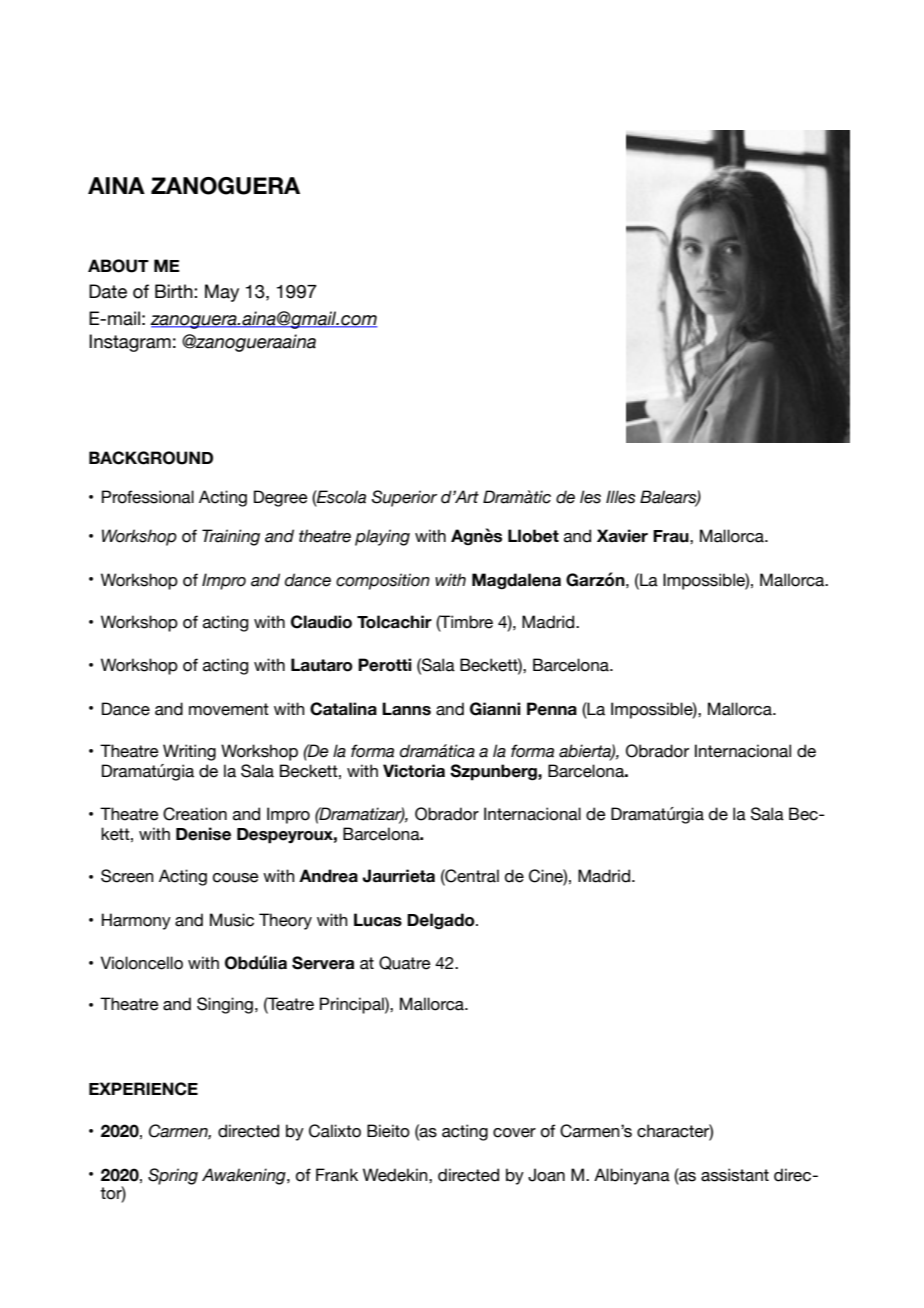 The width and height of the image is (924, 1308). I want to click on Frau, so click(672, 536).
